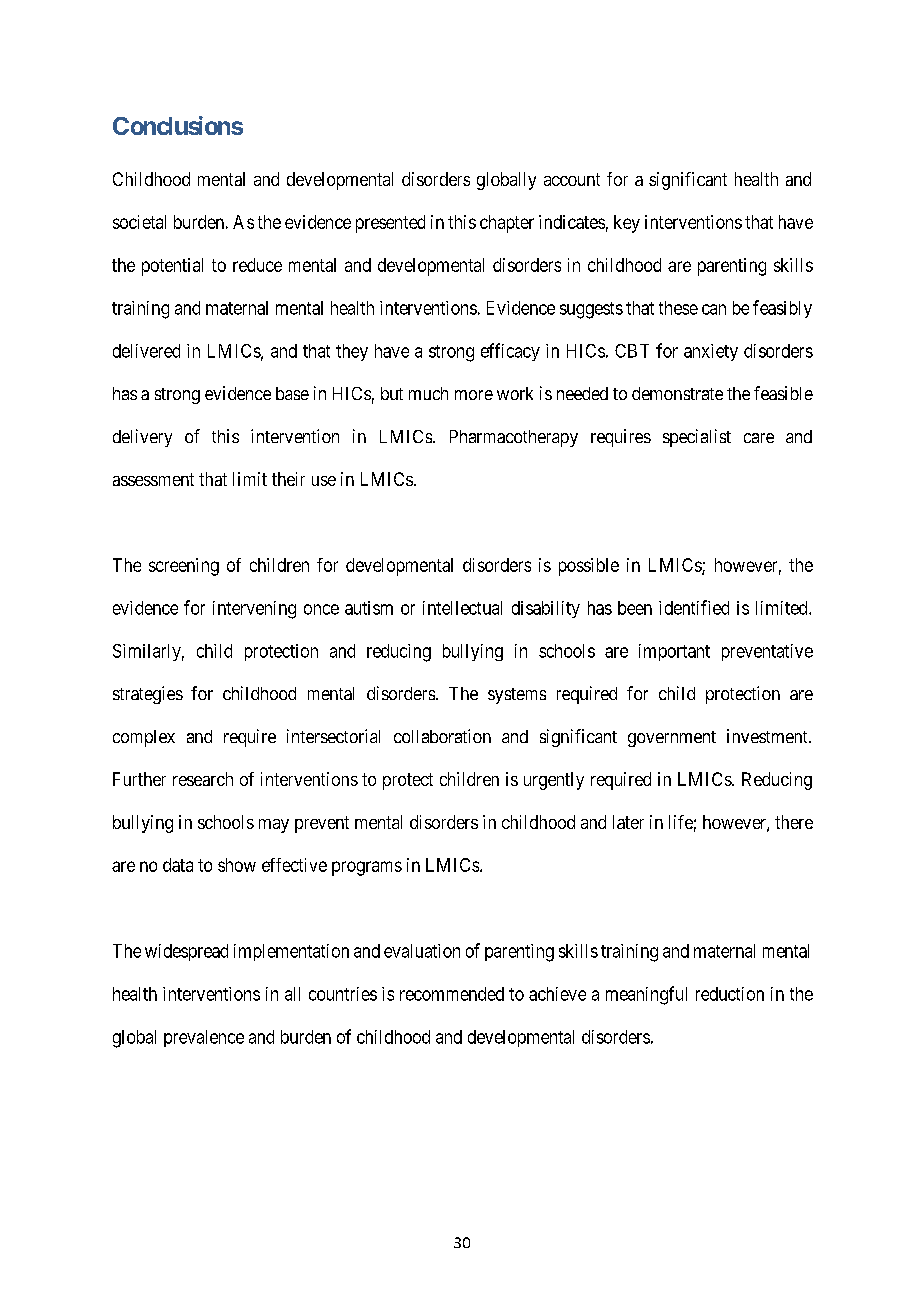 The height and width of the screenshot is (1308, 924). Describe the element at coordinates (139, 222) in the screenshot. I see `societal` at that location.
